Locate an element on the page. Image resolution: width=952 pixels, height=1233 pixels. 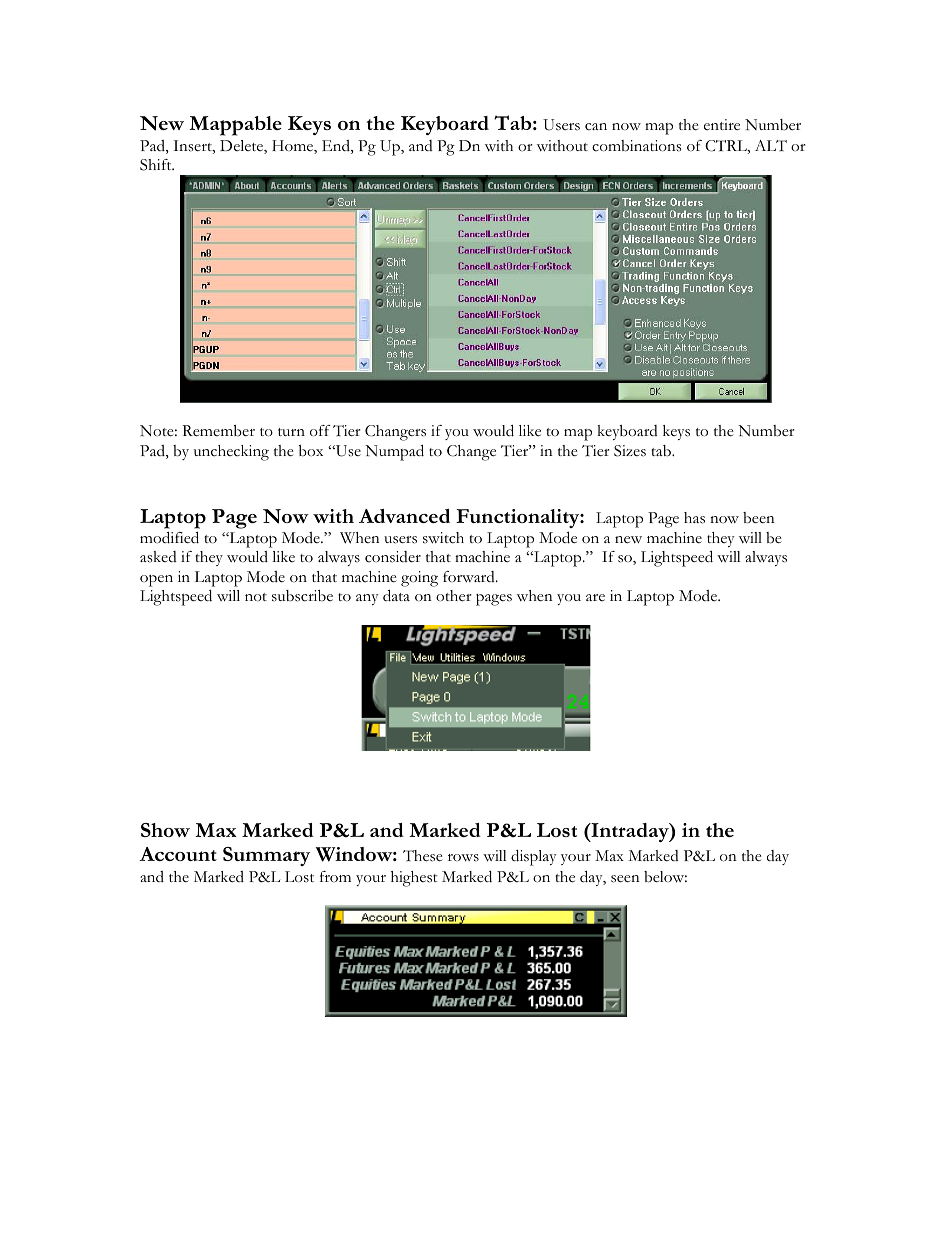
switch is located at coordinates (443, 538).
